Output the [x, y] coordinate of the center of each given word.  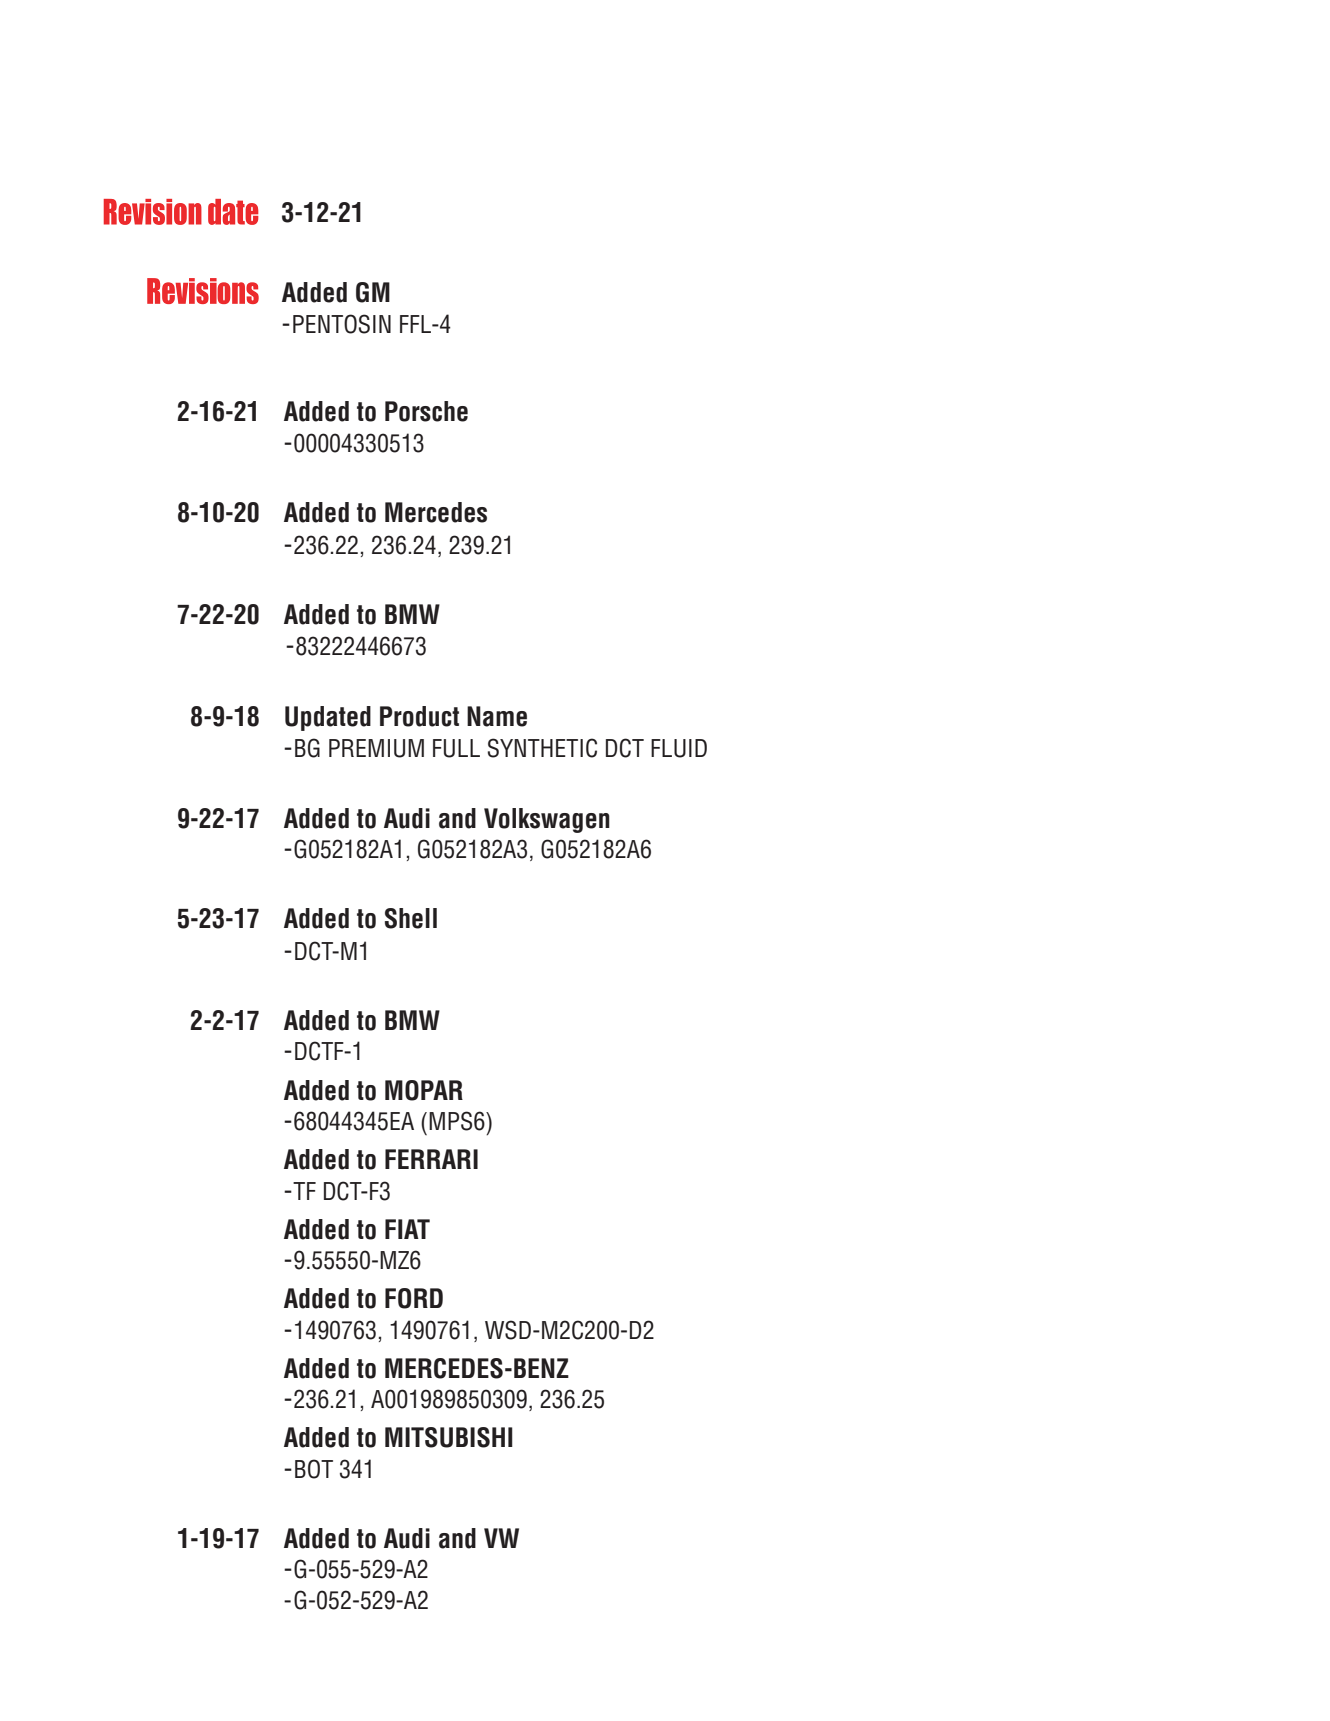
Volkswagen [547, 820]
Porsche [426, 411]
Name [497, 716]
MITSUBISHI [449, 1437]
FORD [414, 1298]
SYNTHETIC [542, 748]
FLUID [679, 748]
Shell [411, 918]
